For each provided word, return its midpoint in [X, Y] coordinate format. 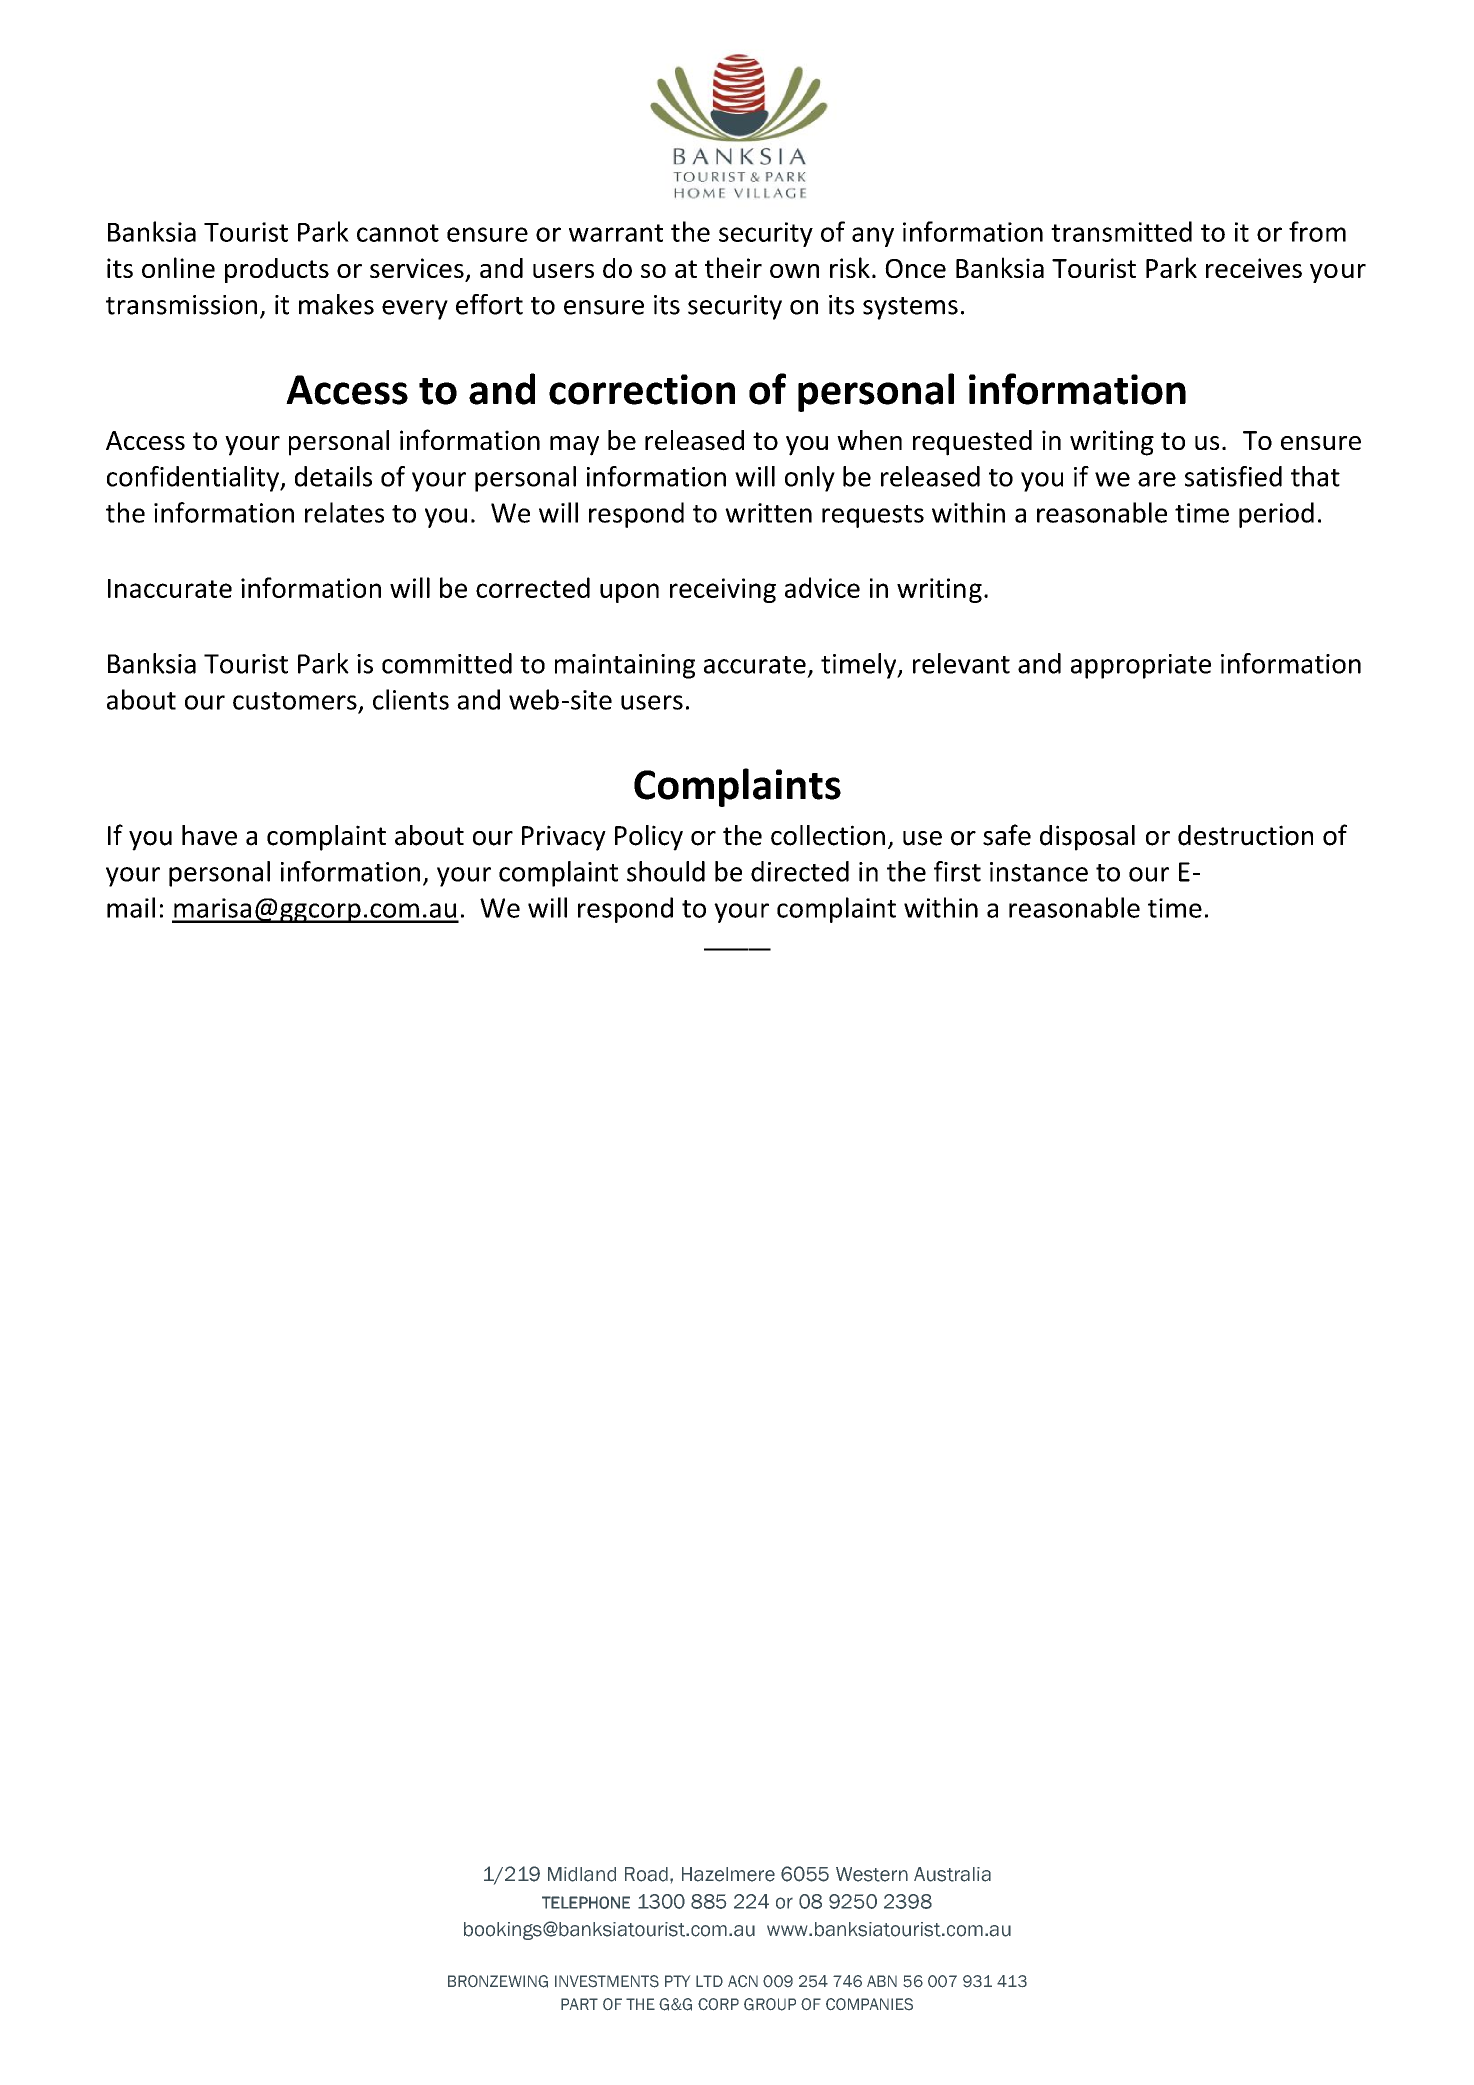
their [733, 267]
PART [579, 2004]
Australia [952, 1874]
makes [336, 304]
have [209, 835]
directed [800, 871]
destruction [1245, 835]
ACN [743, 1981]
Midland [582, 1874]
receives [1254, 268]
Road [648, 1874]
